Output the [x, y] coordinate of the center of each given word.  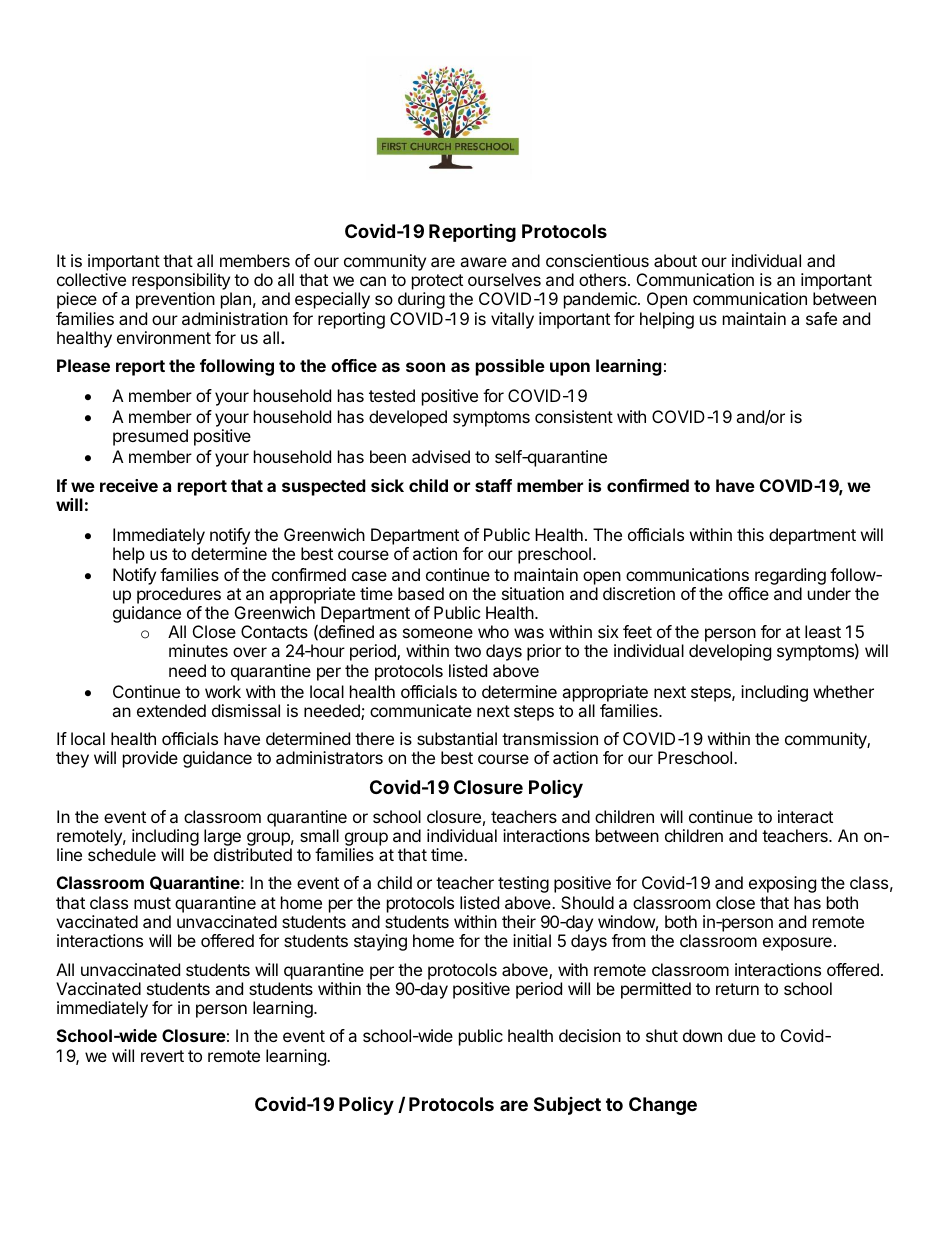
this [750, 534]
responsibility [182, 283]
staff [493, 485]
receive [129, 485]
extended [171, 710]
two [467, 651]
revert [162, 1056]
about [675, 260]
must [152, 903]
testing [523, 884]
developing [730, 652]
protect [437, 283]
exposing [782, 884]
